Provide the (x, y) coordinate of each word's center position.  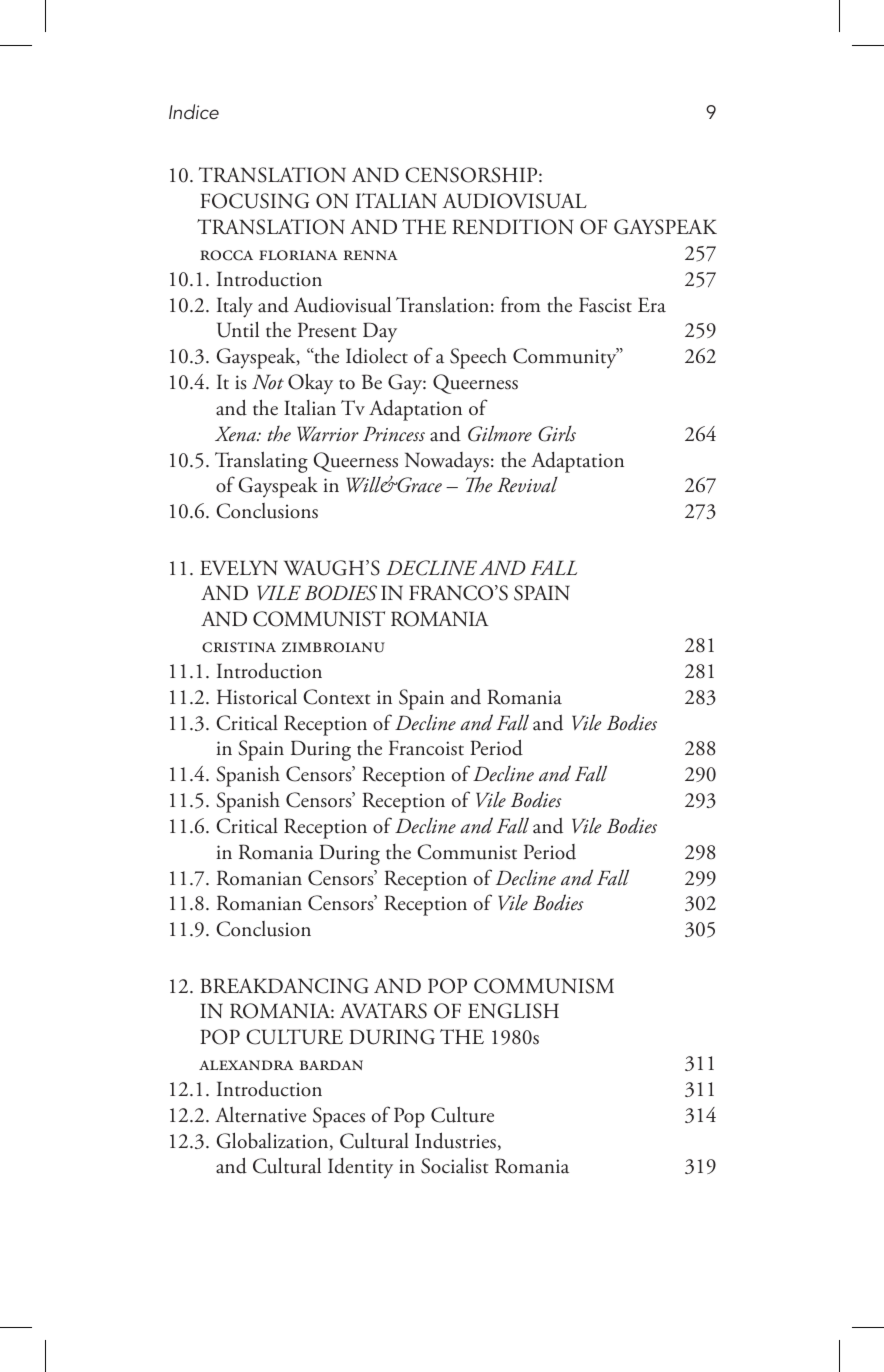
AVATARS (383, 1011)
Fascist (605, 305)
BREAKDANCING (284, 986)
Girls (557, 434)
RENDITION (512, 227)
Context (336, 697)
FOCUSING (254, 201)
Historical (257, 696)
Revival (527, 485)
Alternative (260, 1115)
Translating (261, 462)
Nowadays (447, 462)
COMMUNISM (544, 986)
